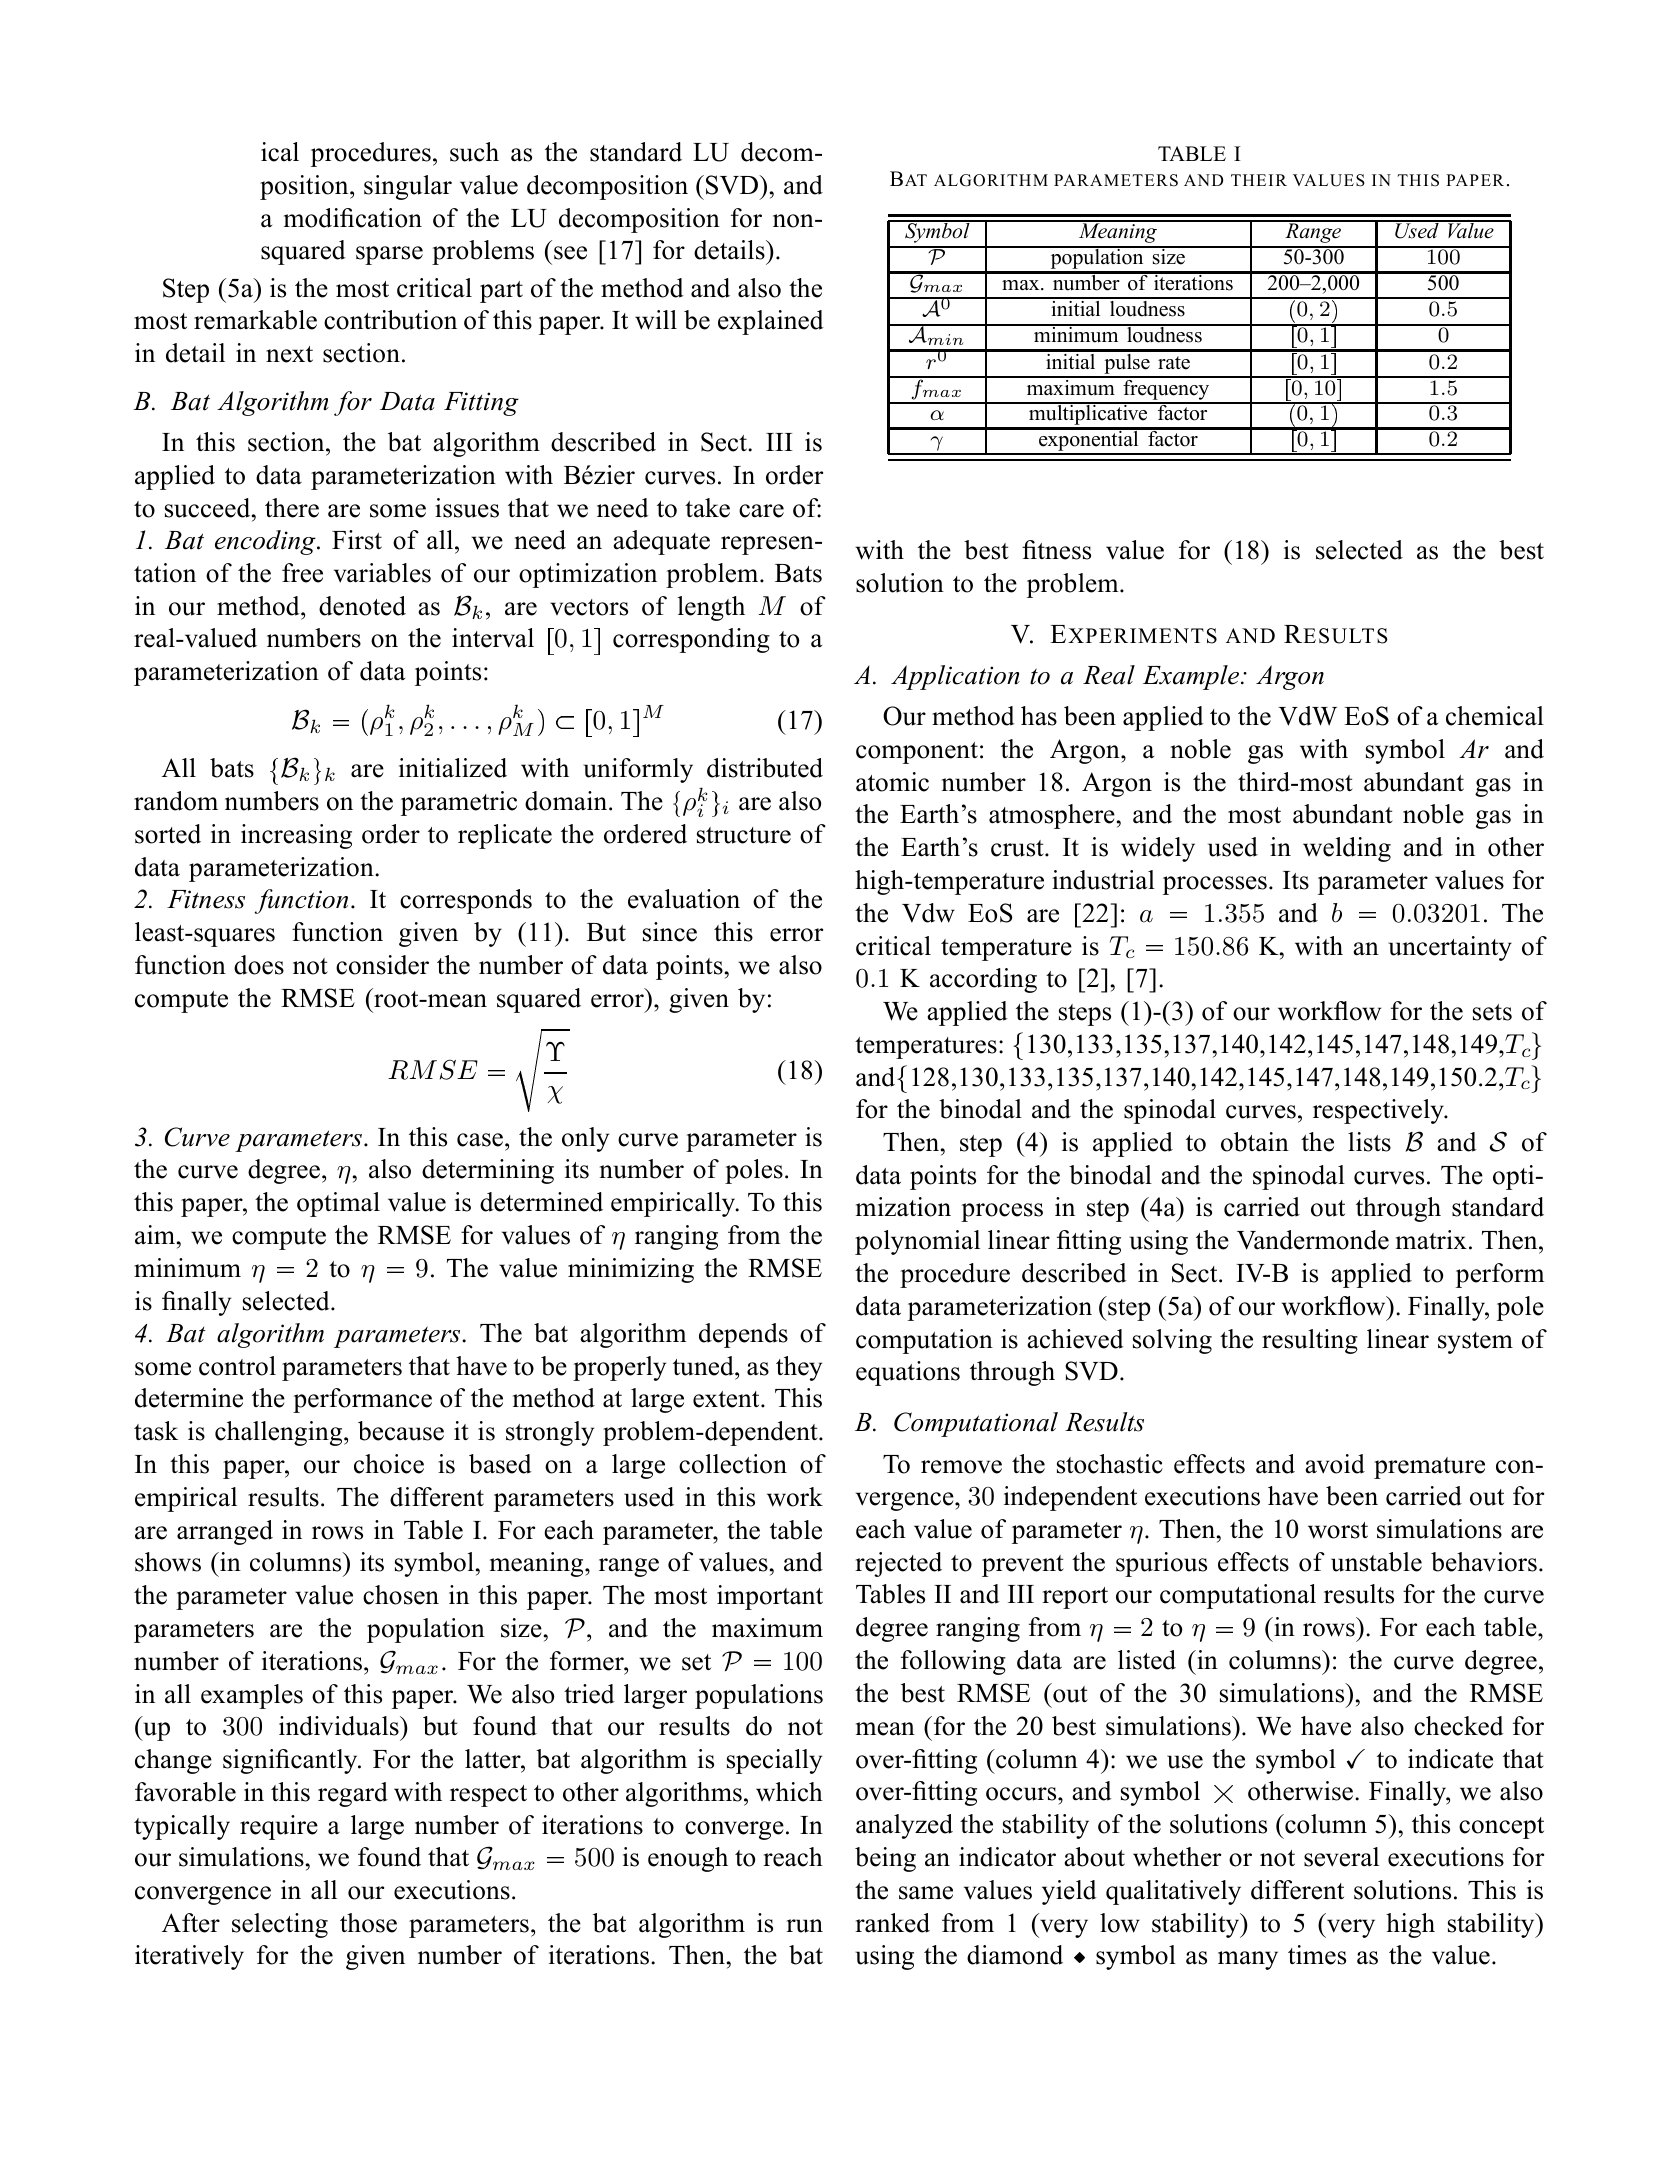 Image resolution: width=1678 pixels, height=2172 pixels. Describe the element at coordinates (799, 1368) in the image. I see `they` at that location.
